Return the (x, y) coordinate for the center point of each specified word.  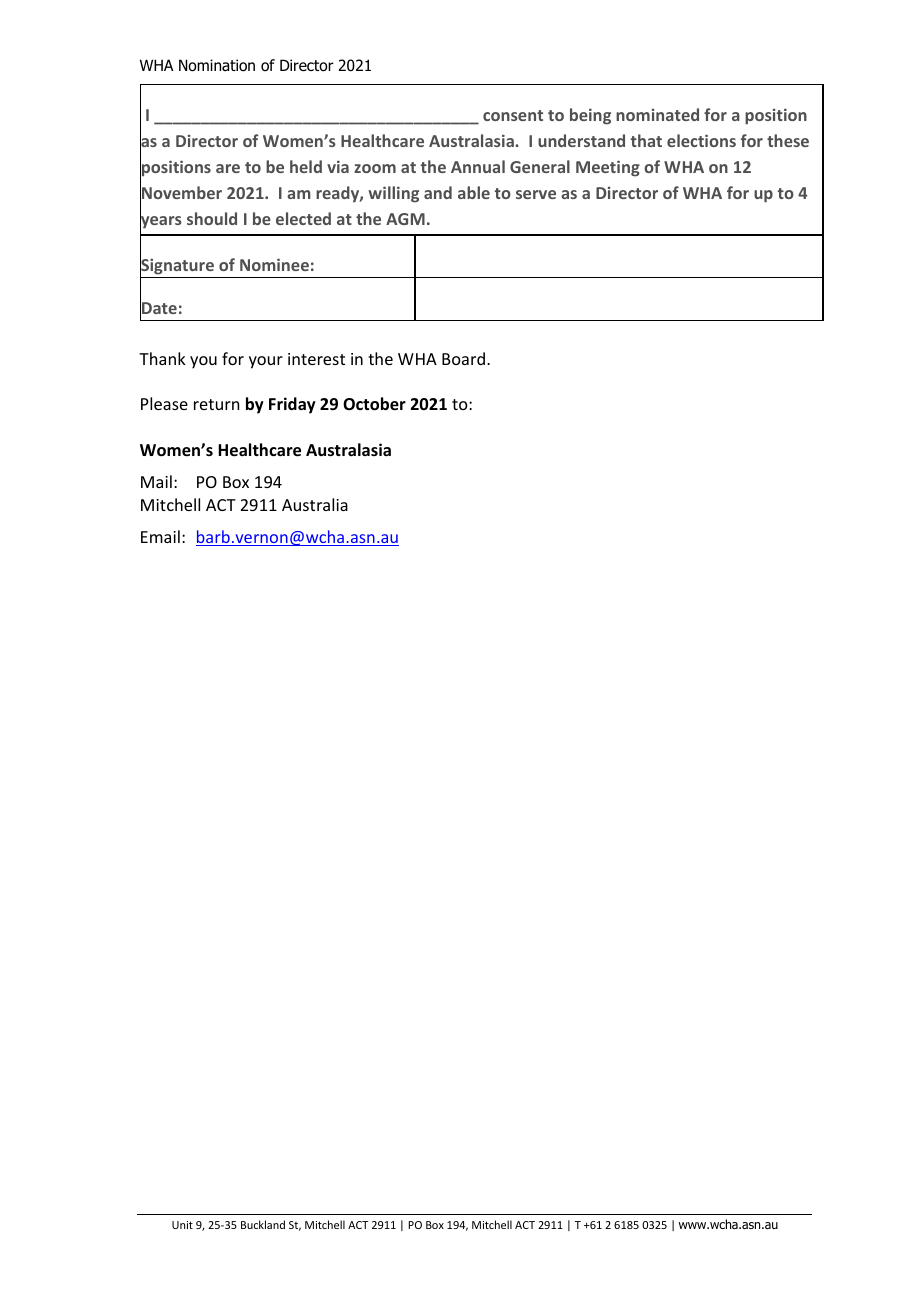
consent (513, 115)
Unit (182, 1225)
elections (701, 140)
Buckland (263, 1224)
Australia (315, 504)
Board (463, 358)
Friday (292, 405)
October (374, 404)
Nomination (217, 65)
